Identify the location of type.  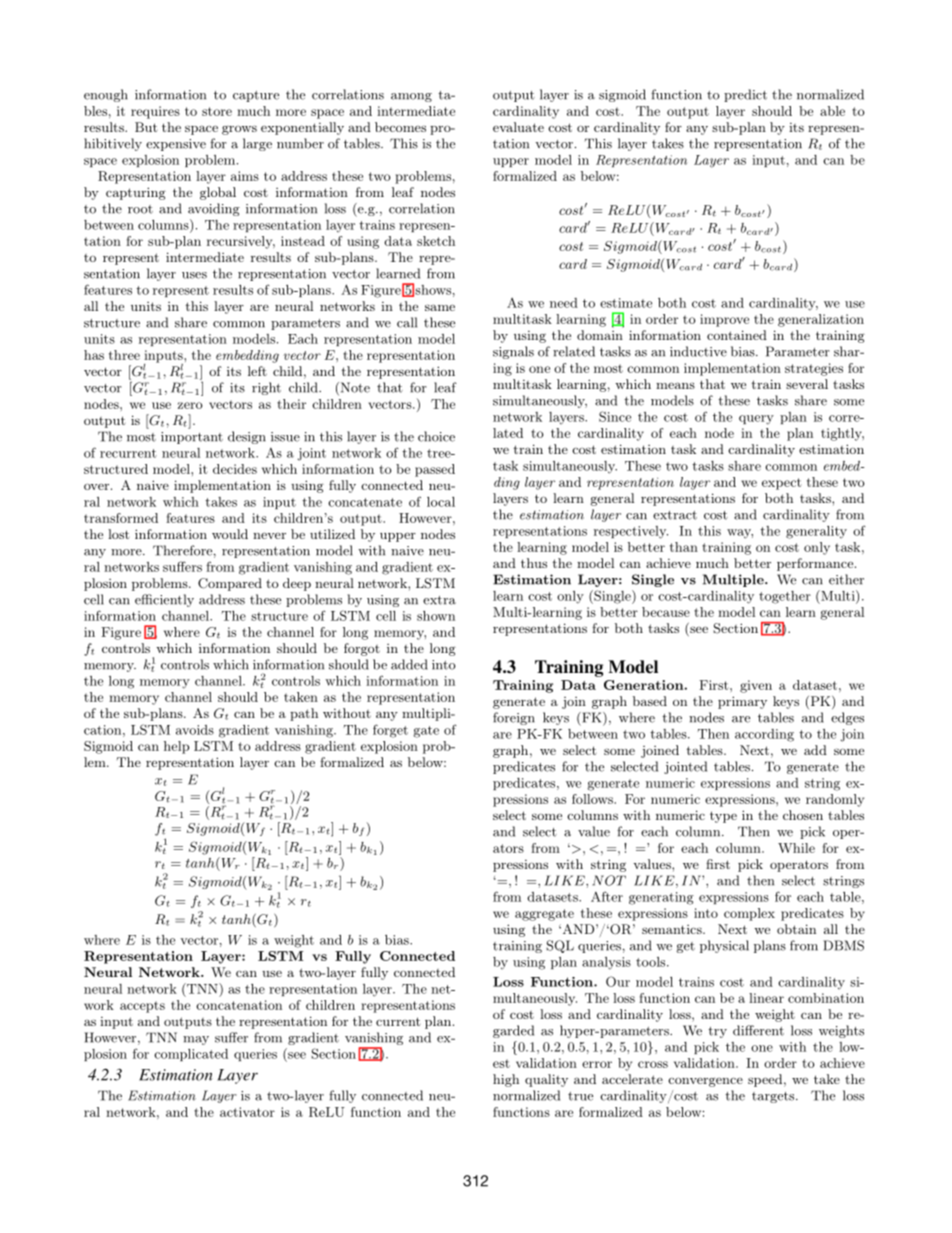
(723, 817).
